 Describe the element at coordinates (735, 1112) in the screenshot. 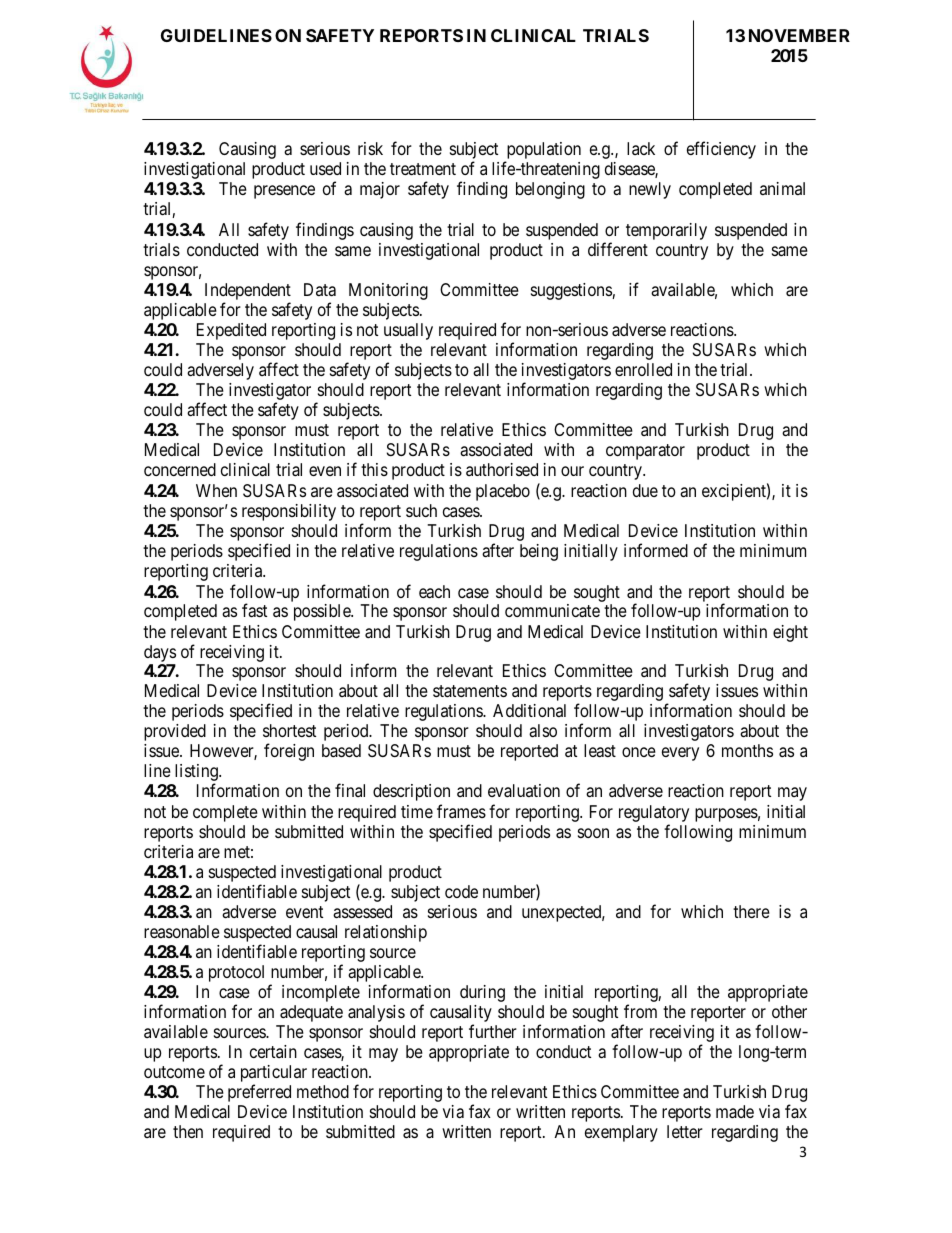

I see `made` at that location.
